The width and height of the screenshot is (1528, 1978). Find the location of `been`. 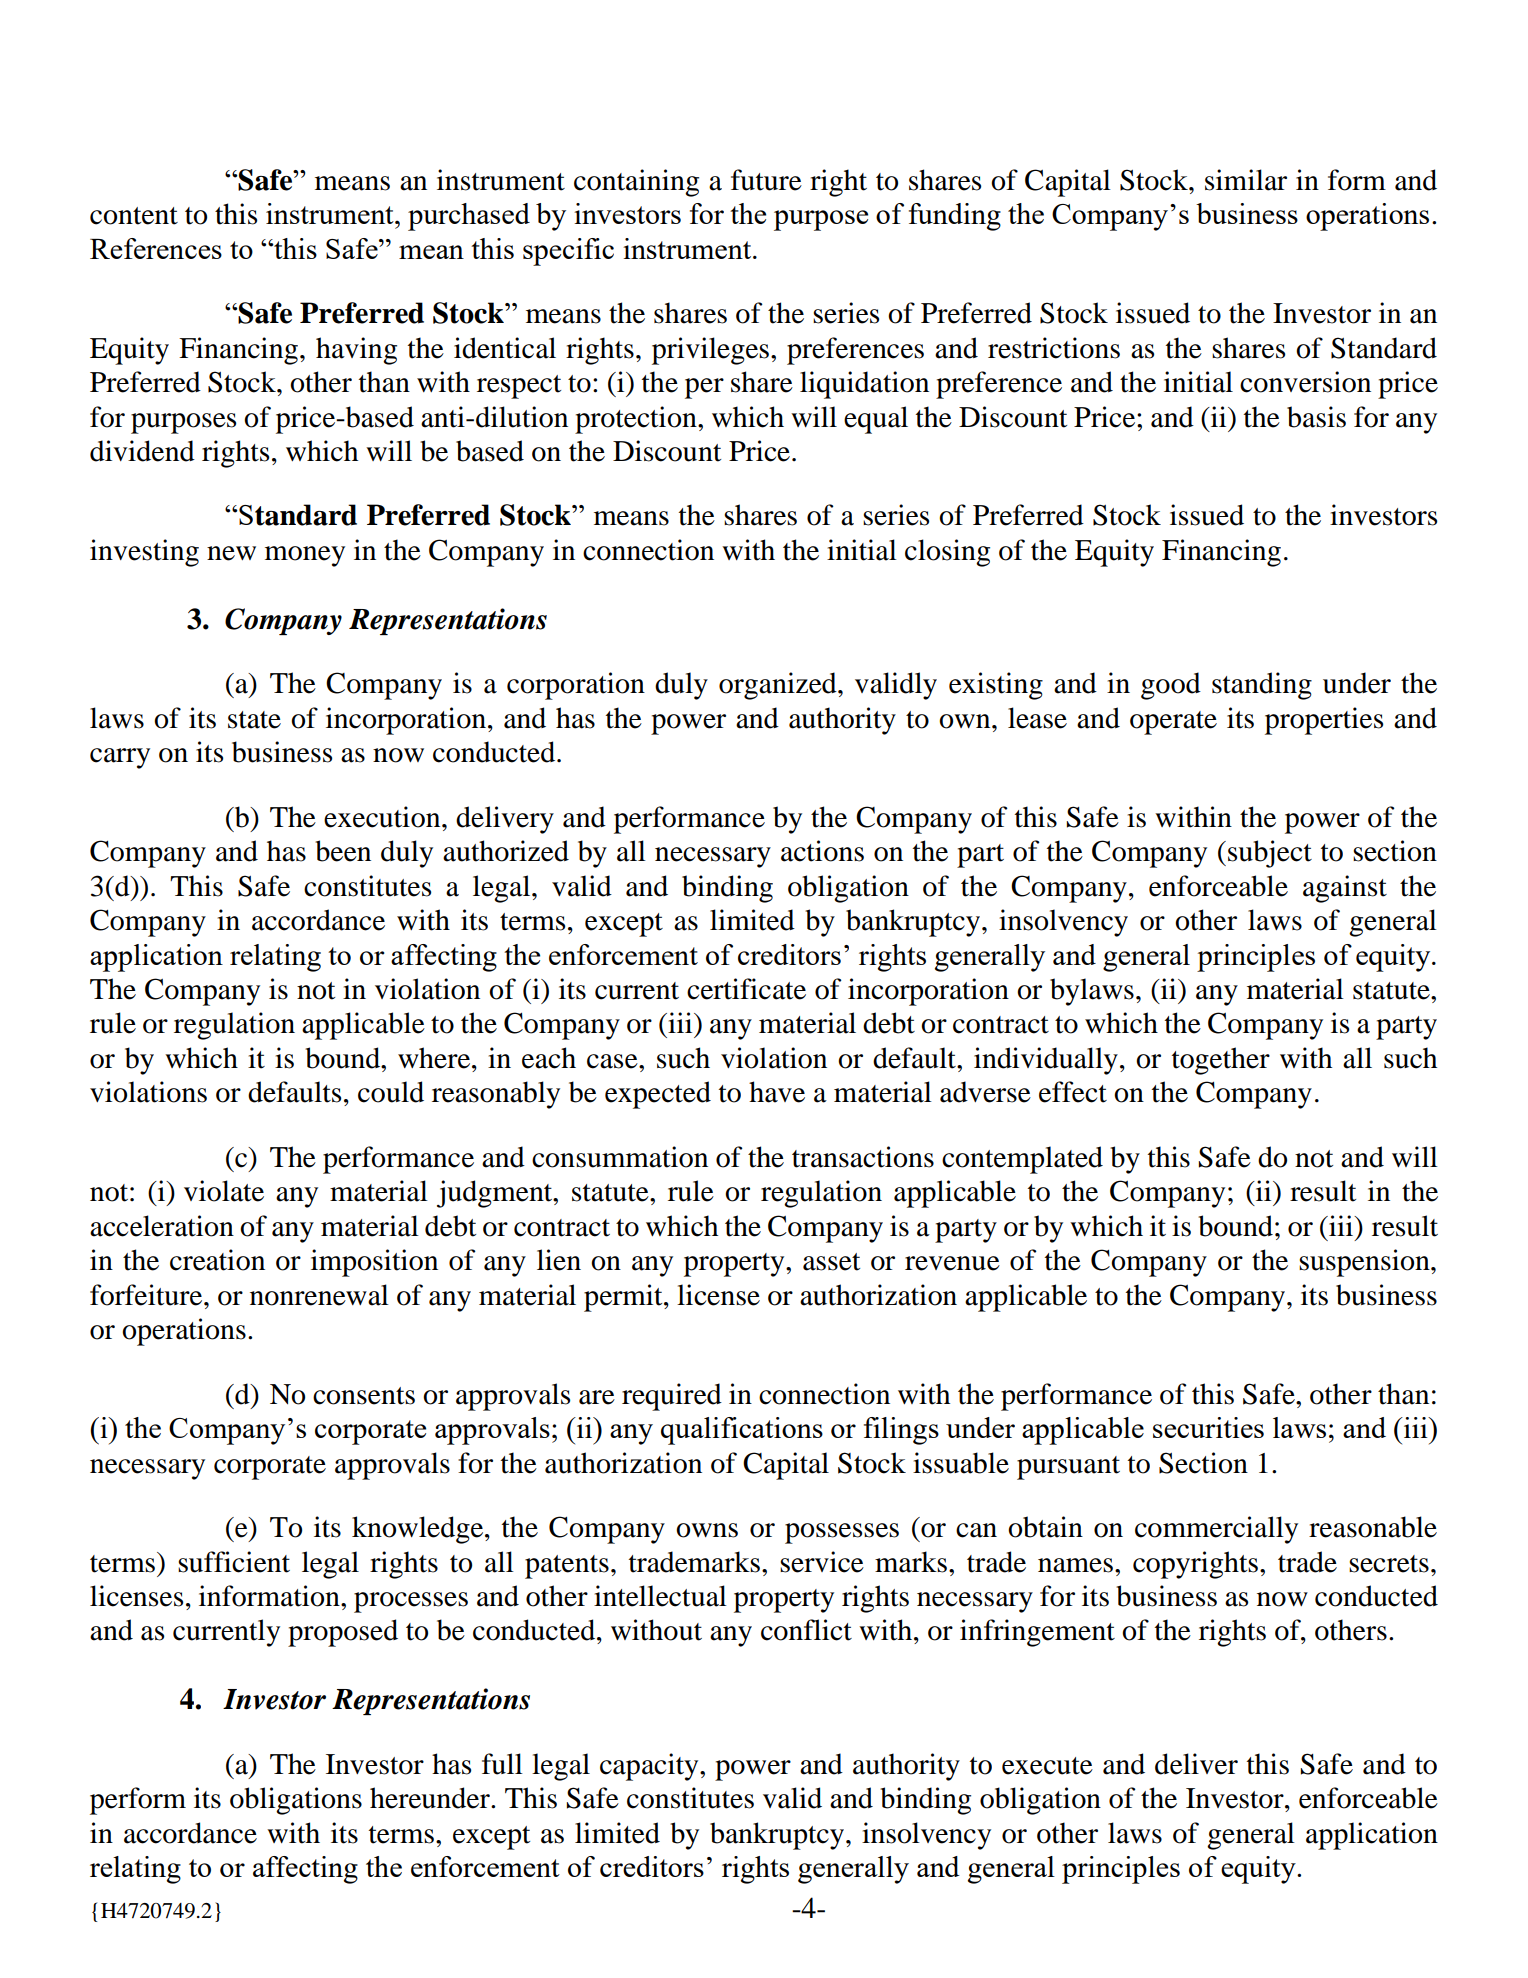

been is located at coordinates (343, 851).
